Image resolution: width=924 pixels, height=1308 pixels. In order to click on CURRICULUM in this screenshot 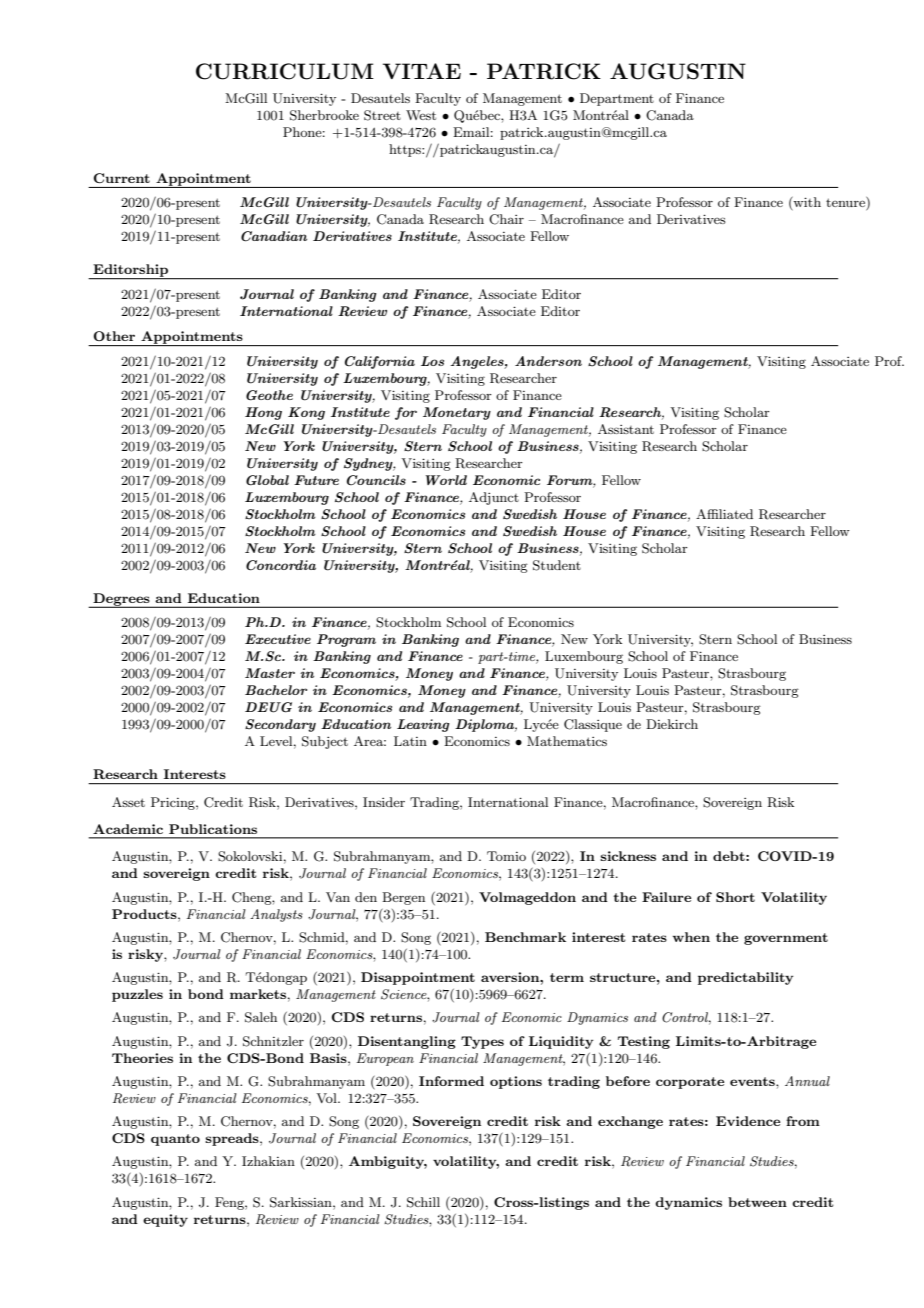, I will do `click(285, 71)`.
